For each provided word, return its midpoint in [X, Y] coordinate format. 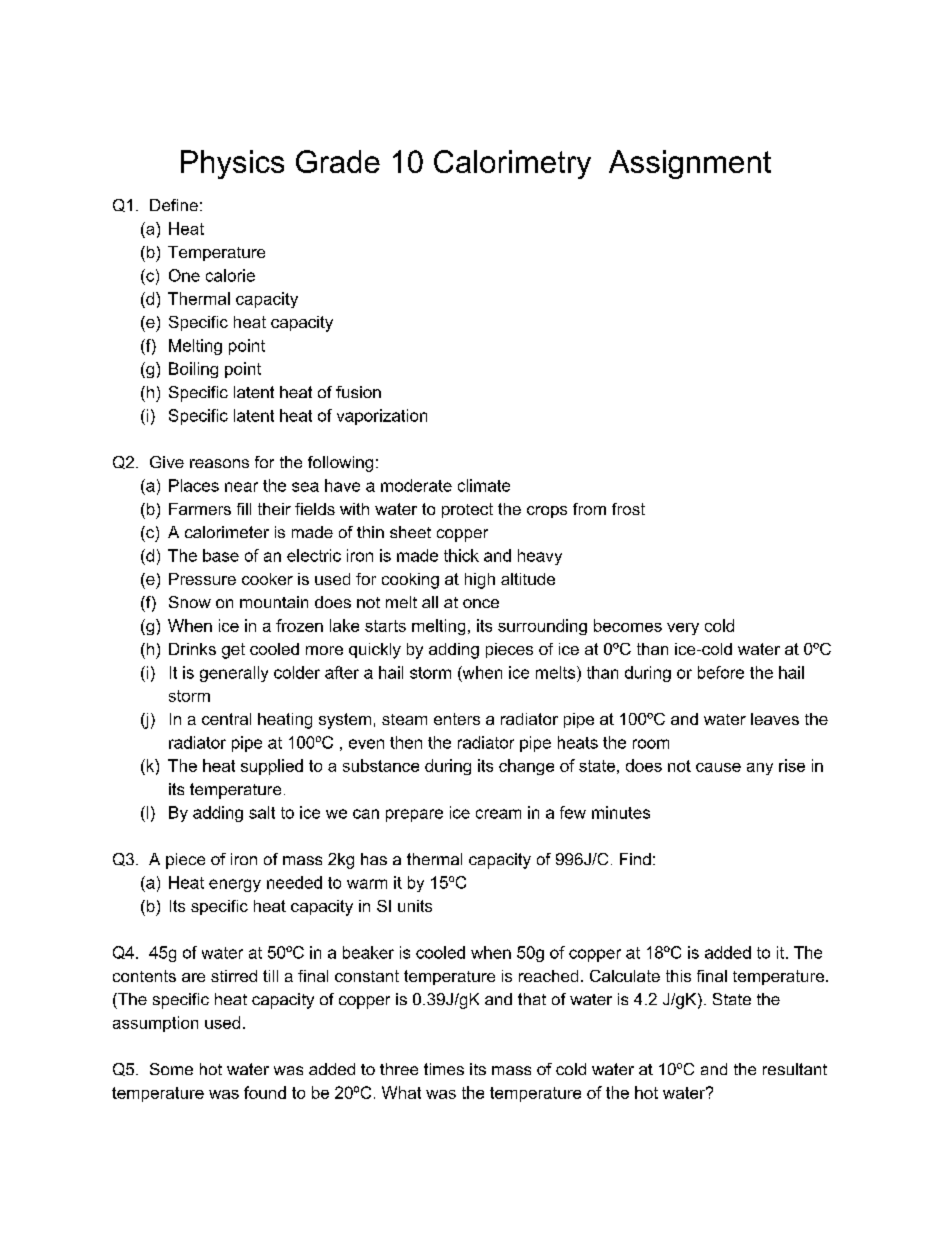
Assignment [690, 164]
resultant [795, 1069]
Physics [232, 164]
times [444, 1069]
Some [171, 1069]
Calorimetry [512, 164]
